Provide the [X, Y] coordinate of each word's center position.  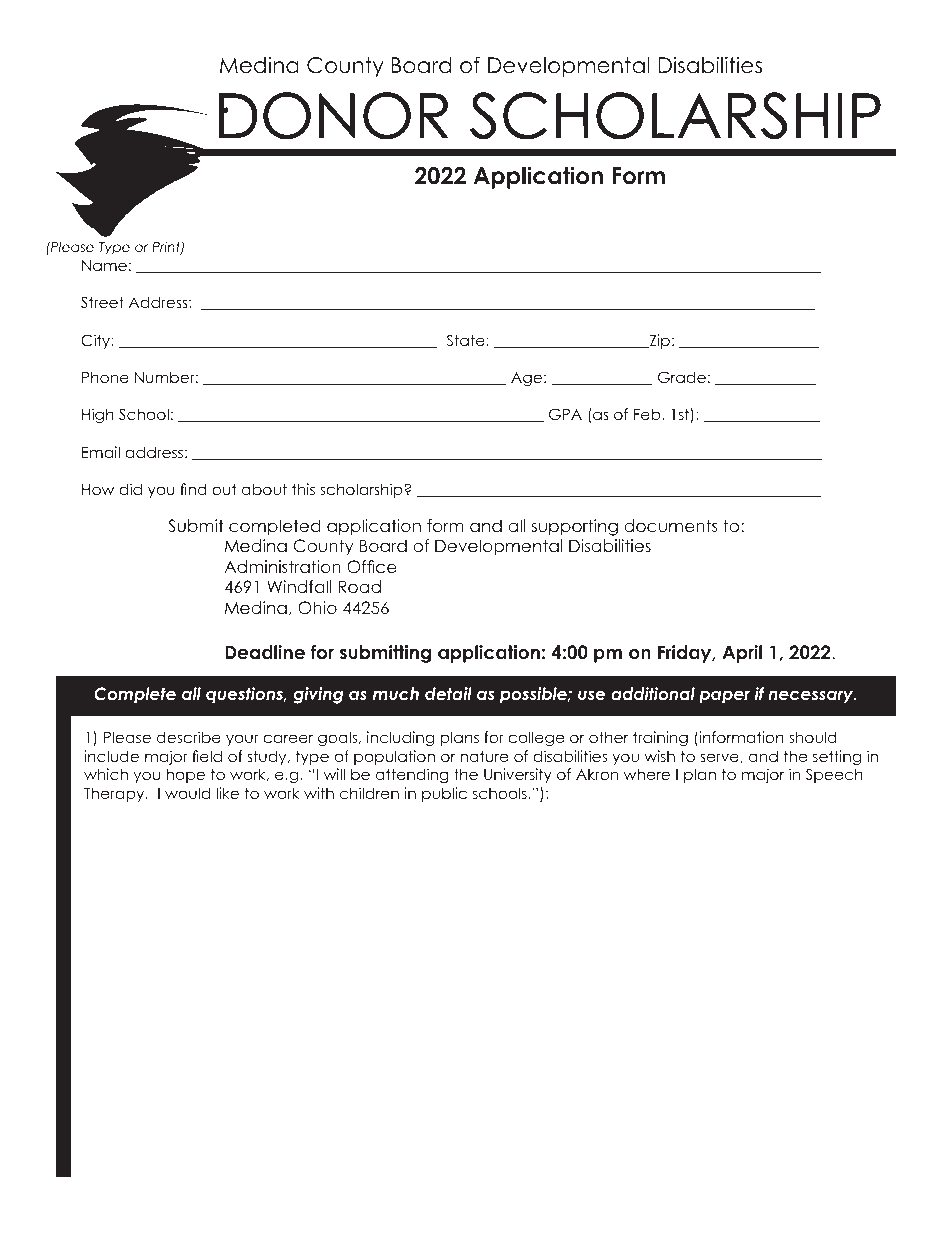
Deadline [265, 652]
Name [104, 265]
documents [671, 525]
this [303, 489]
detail [448, 693]
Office [372, 567]
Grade [682, 377]
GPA [565, 414]
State [467, 340]
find [193, 489]
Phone [105, 377]
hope [185, 775]
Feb [648, 414]
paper [724, 697]
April [742, 654]
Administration [282, 566]
